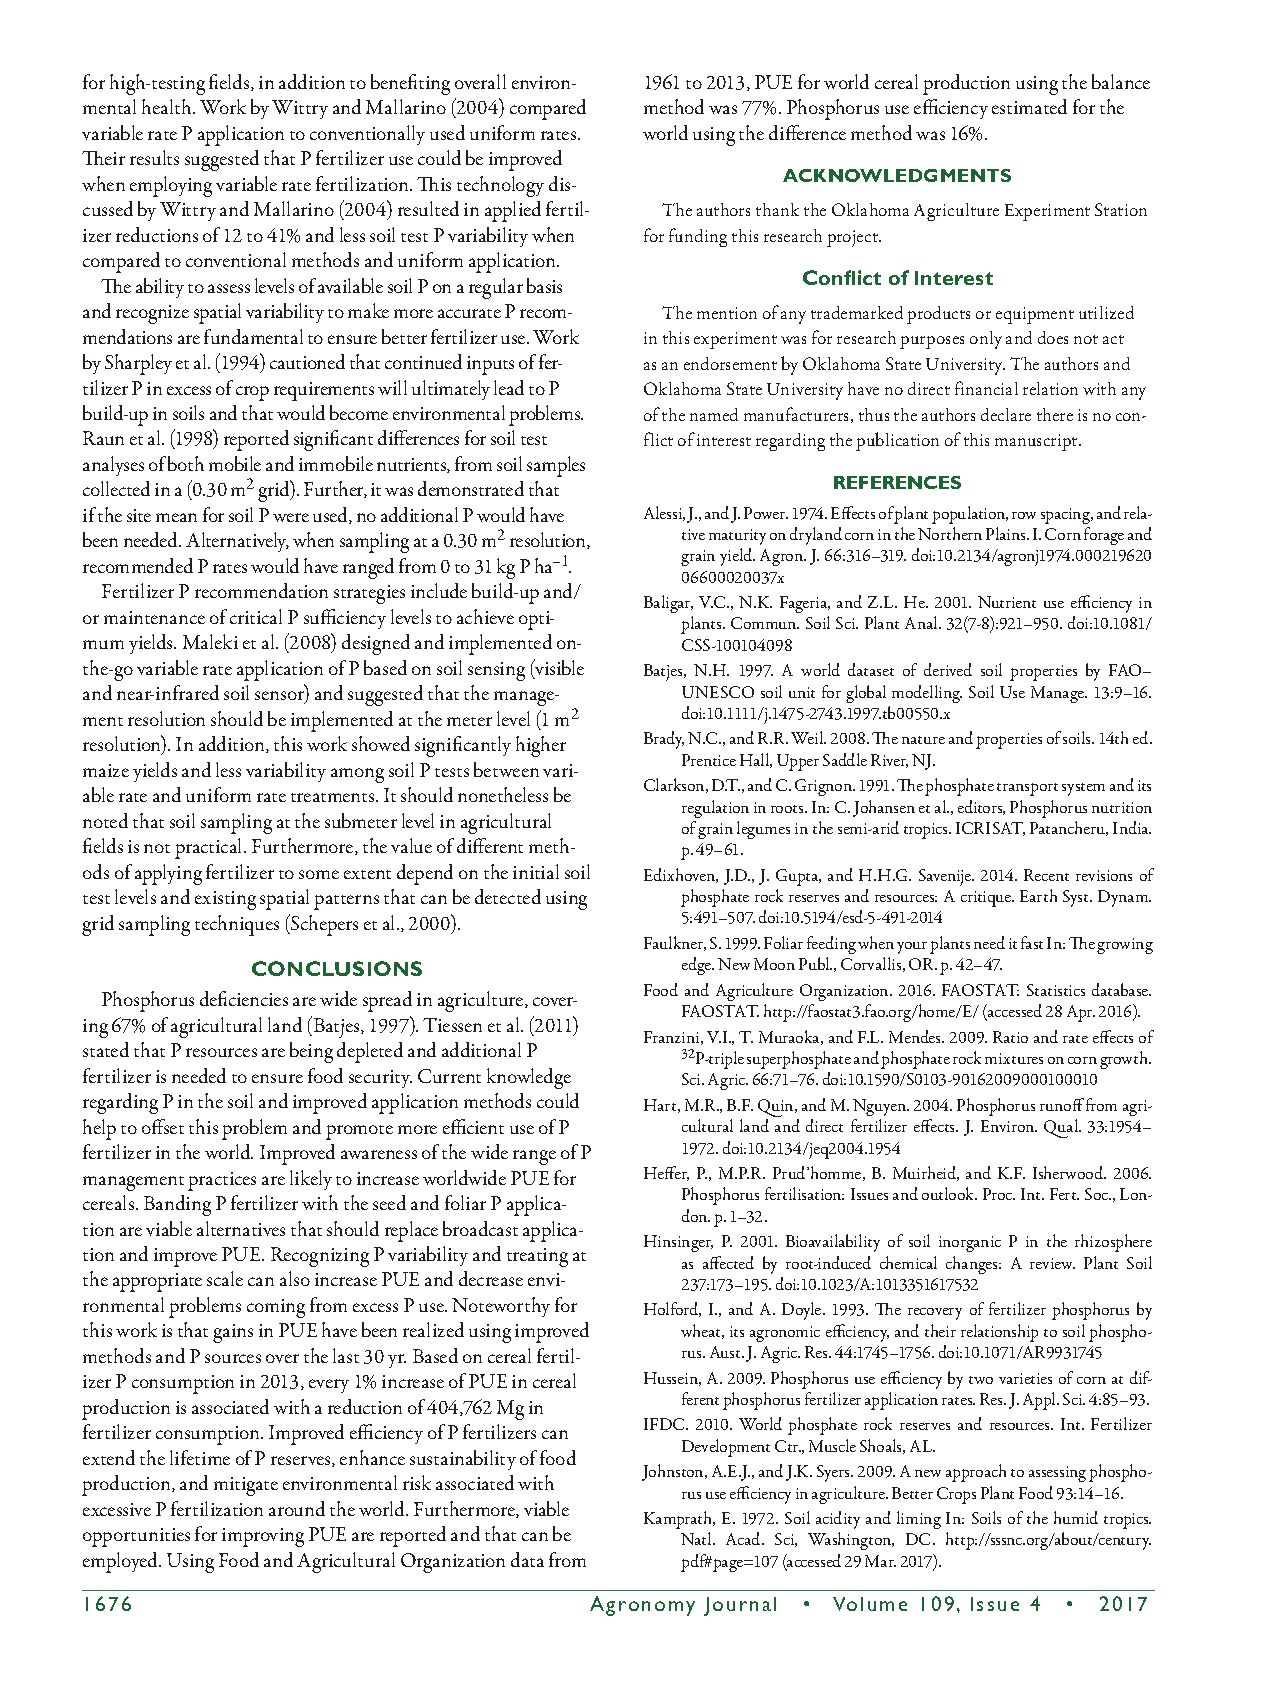 The width and height of the screenshot is (1261, 1682). I want to click on practical, so click(210, 848).
